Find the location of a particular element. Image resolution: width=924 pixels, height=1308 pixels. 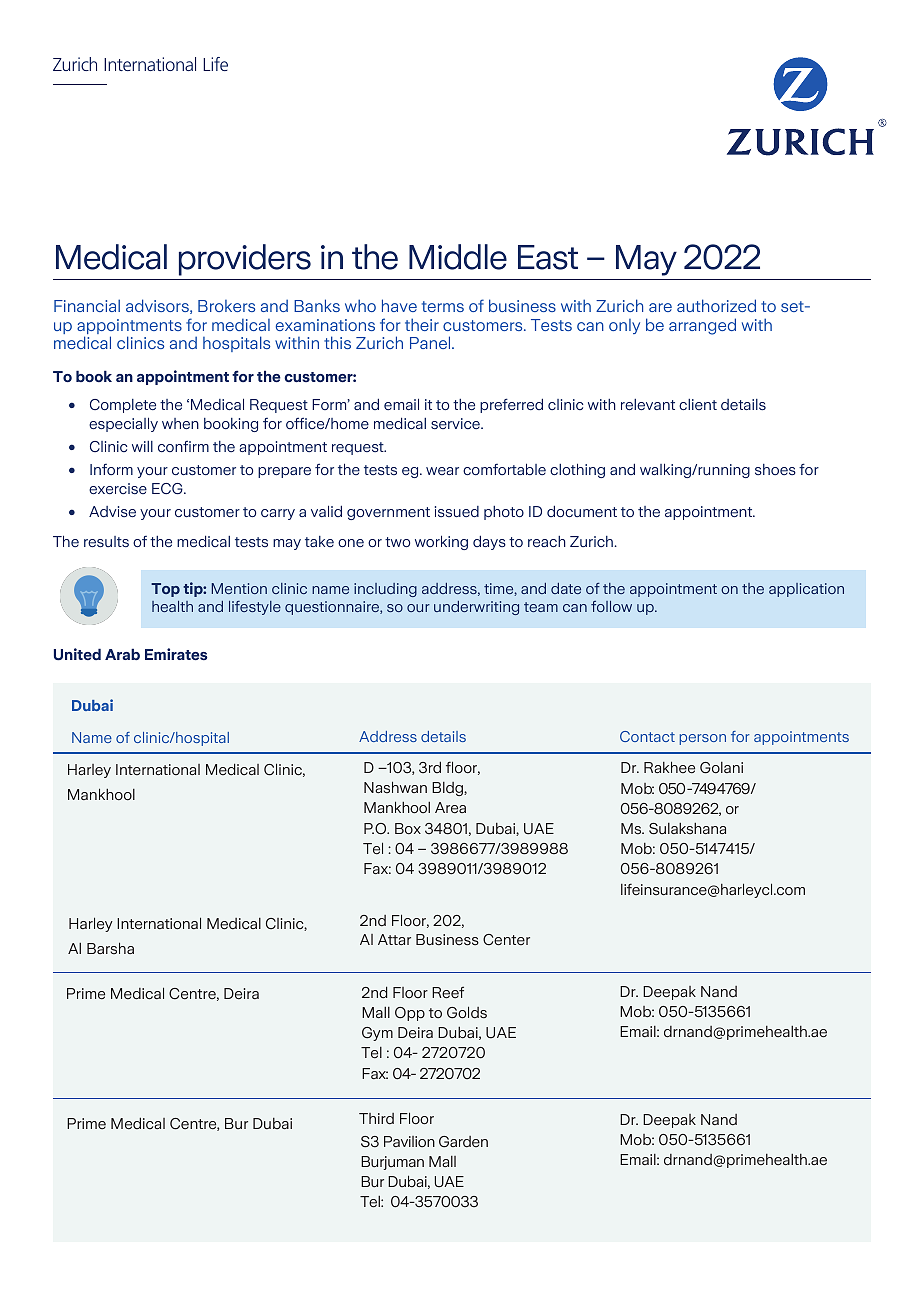

Center is located at coordinates (506, 940).
